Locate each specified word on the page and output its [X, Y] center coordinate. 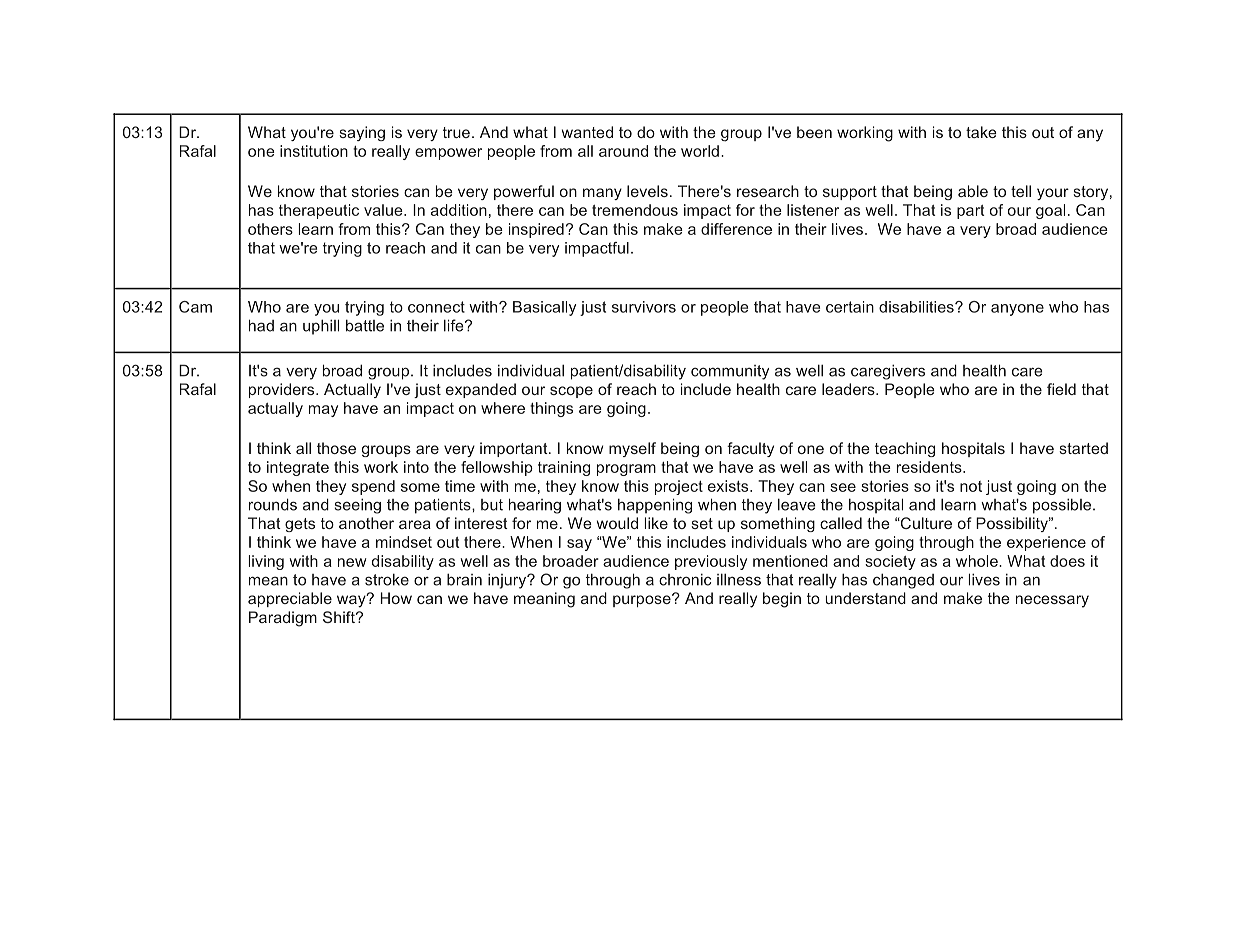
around [623, 151]
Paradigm [283, 619]
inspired [536, 230]
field [1061, 389]
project [679, 487]
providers [283, 390]
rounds [273, 504]
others [270, 229]
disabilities [917, 307]
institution [314, 151]
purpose [643, 600]
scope [571, 392]
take [981, 132]
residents [930, 467]
